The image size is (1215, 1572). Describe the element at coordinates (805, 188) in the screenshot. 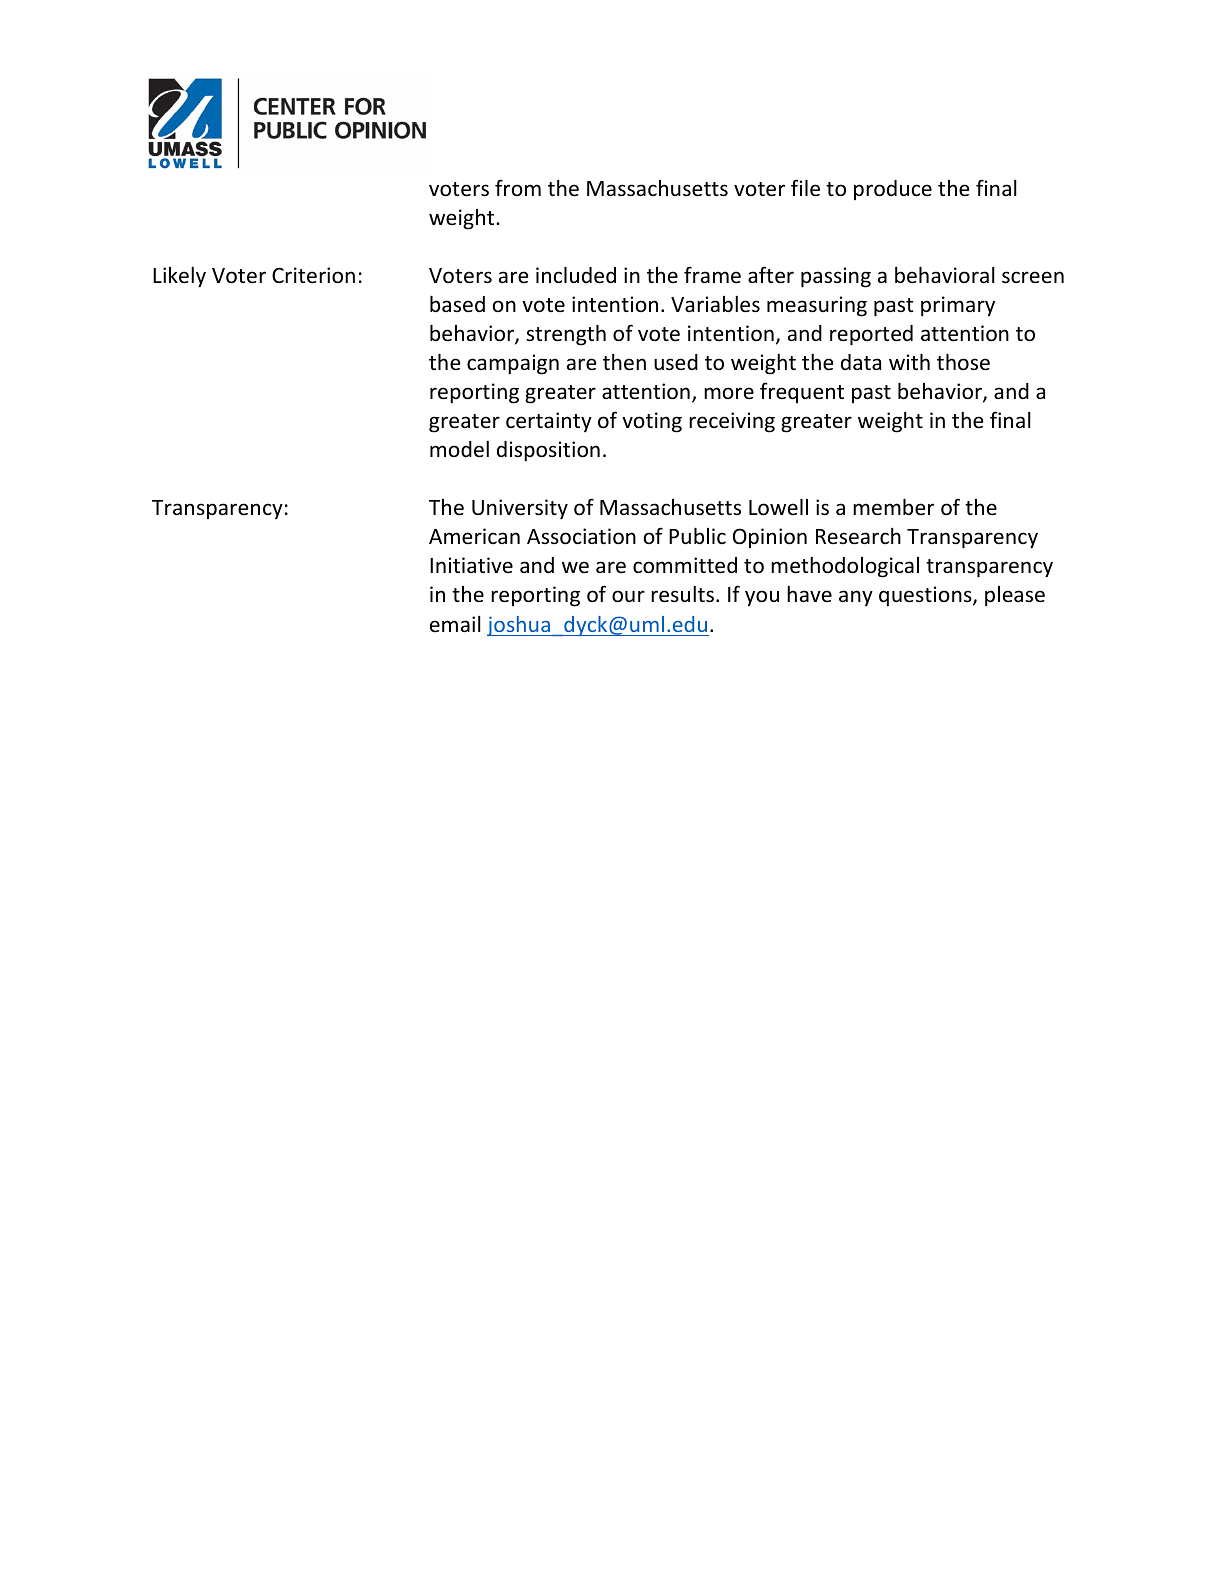

I see `file` at that location.
